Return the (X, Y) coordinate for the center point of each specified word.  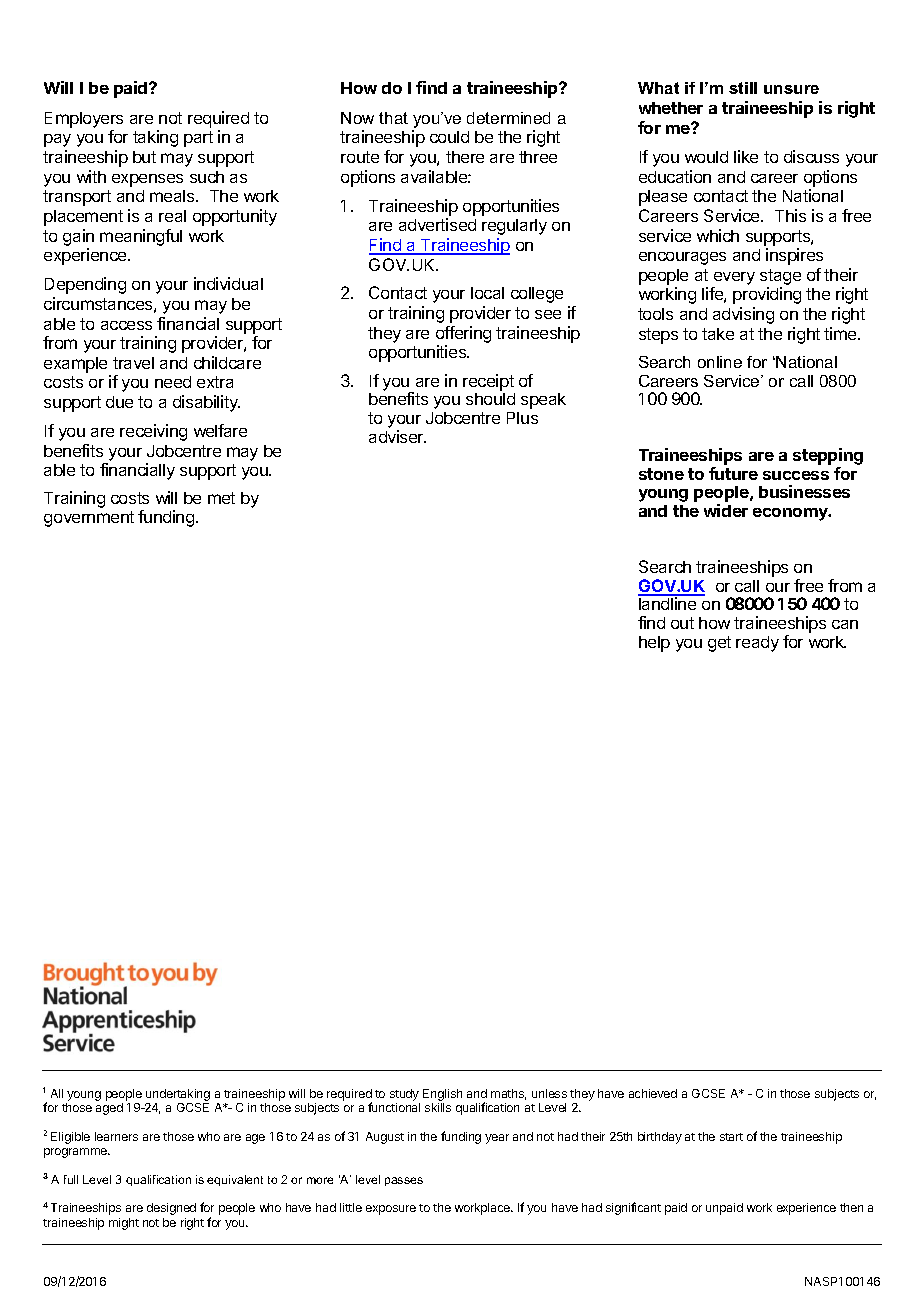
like (746, 156)
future (733, 473)
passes (404, 1181)
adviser (397, 436)
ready (757, 644)
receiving (153, 432)
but (144, 157)
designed (171, 1209)
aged (109, 1109)
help (654, 644)
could (449, 137)
